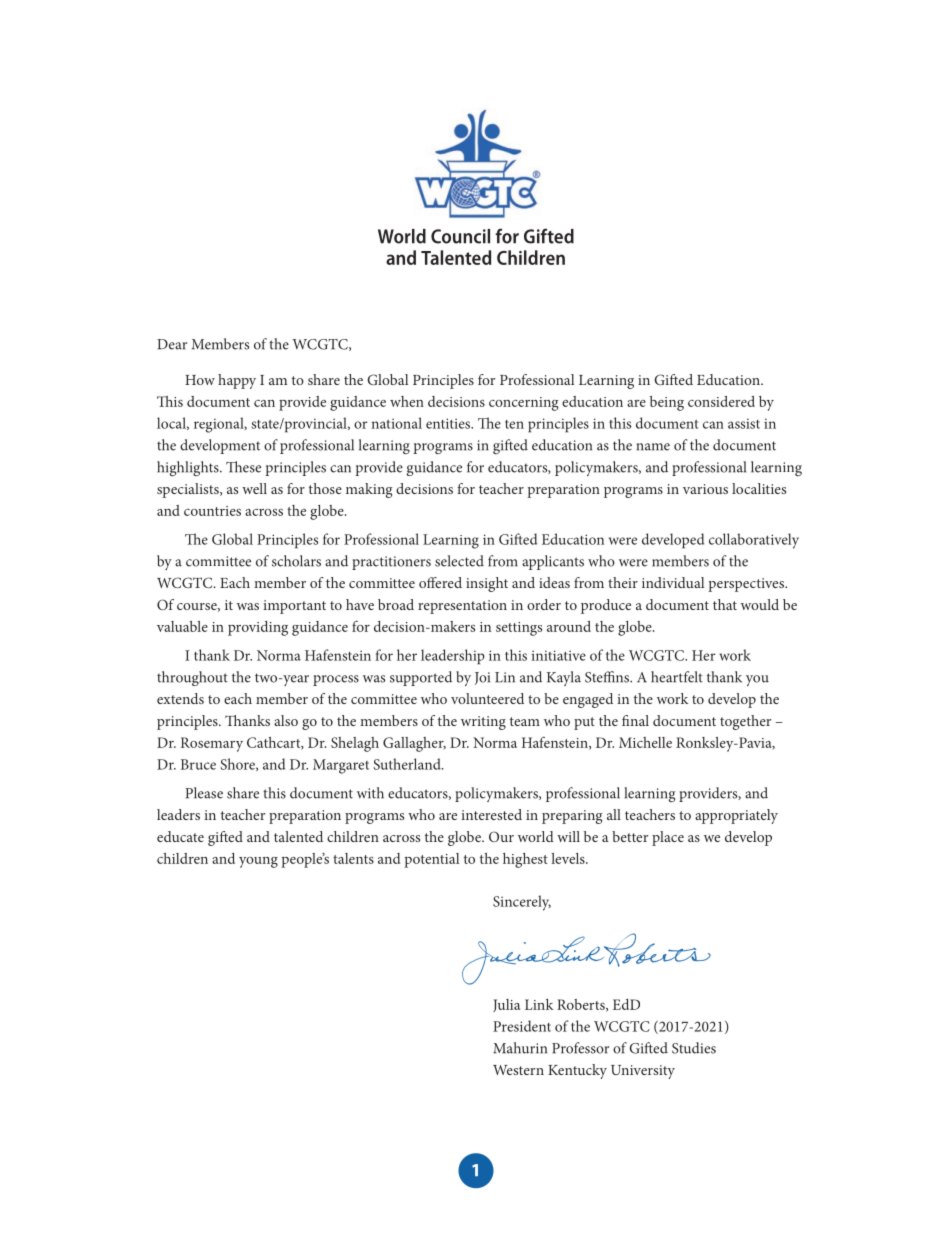  I want to click on countries, so click(212, 511).
